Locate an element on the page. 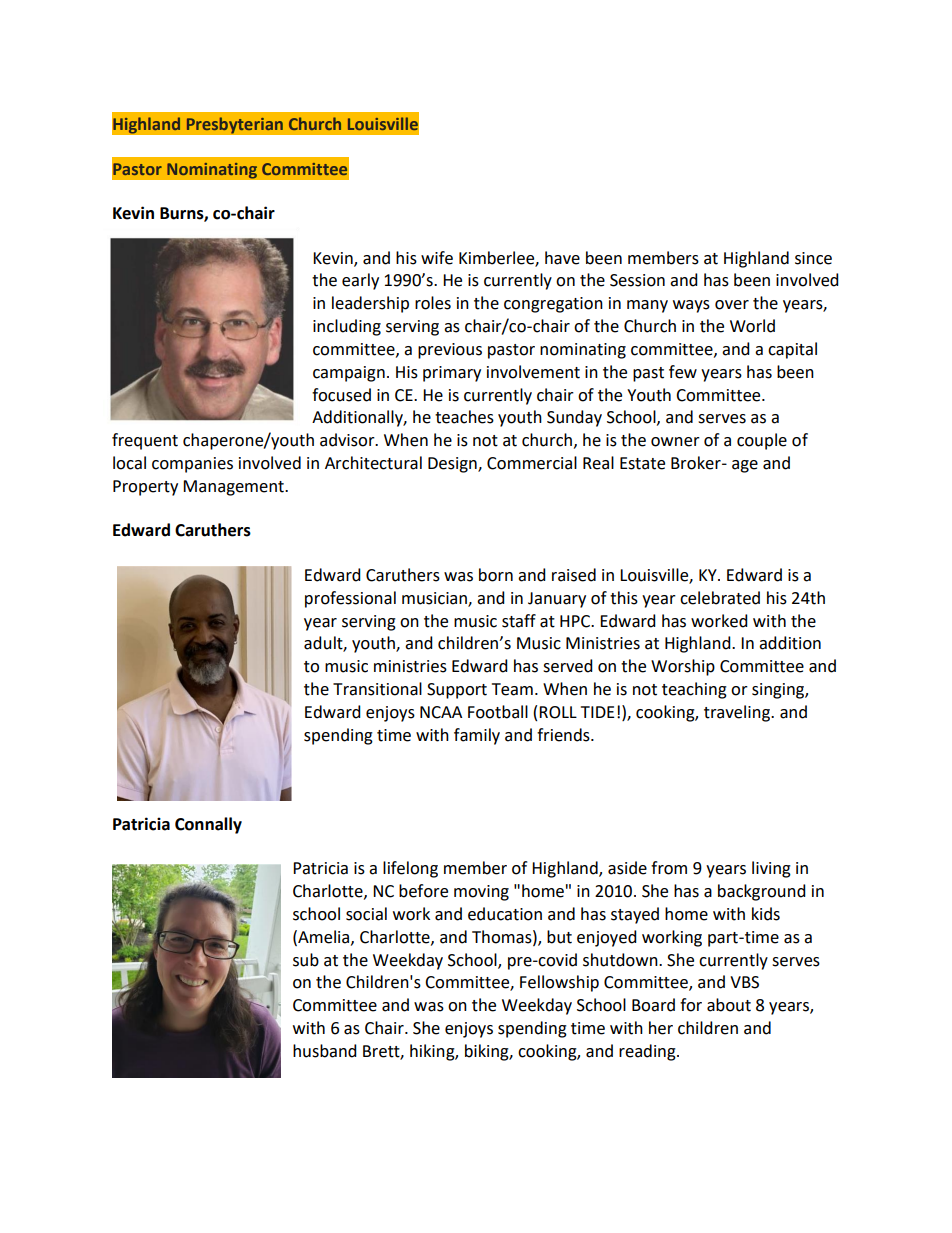 This page has width=952, height=1233. husband is located at coordinates (325, 1051).
